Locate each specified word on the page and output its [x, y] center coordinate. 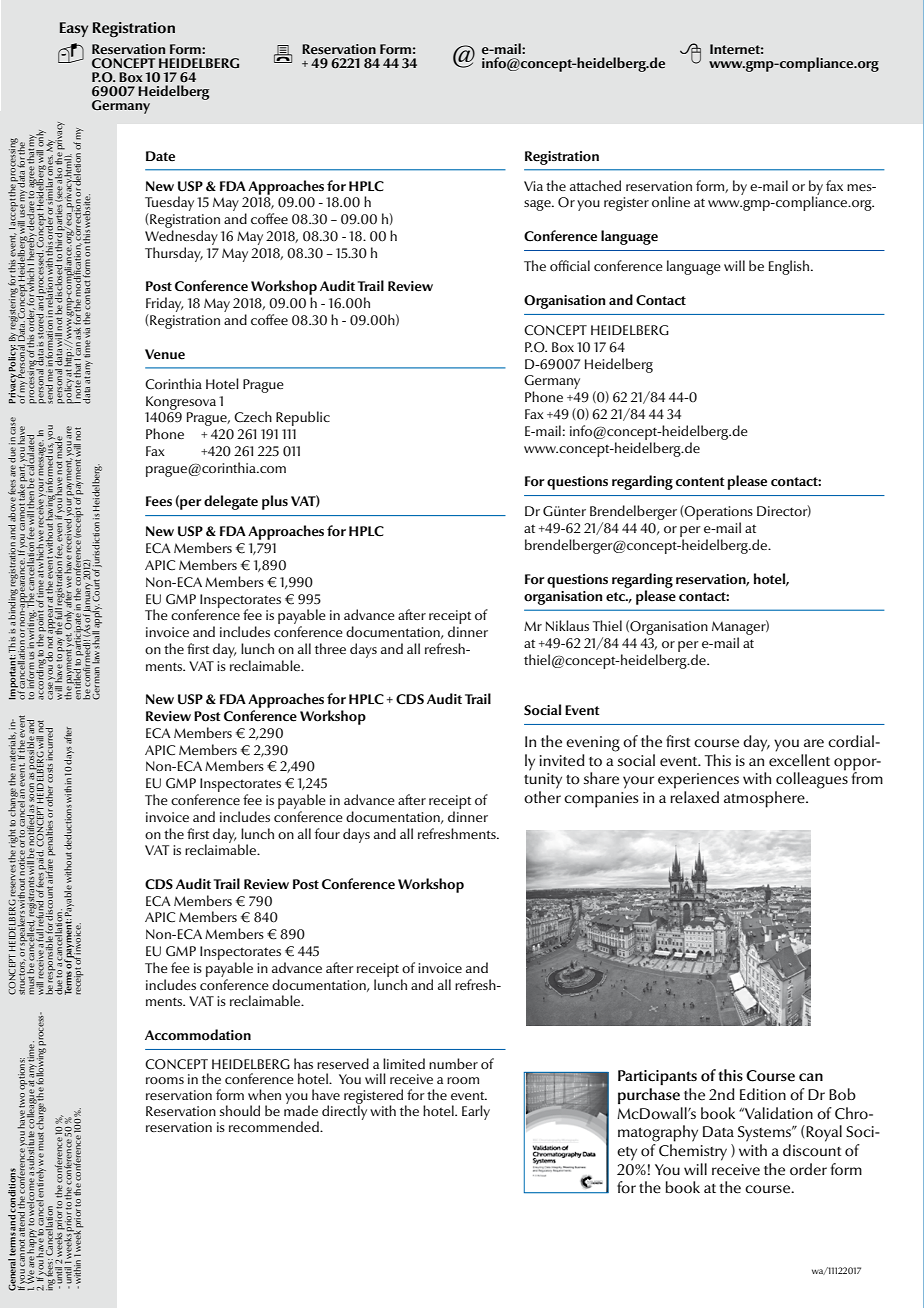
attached [595, 185]
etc [616, 597]
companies [601, 800]
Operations [718, 514]
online [671, 201]
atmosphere [765, 799]
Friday [164, 304]
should [239, 1110]
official [570, 265]
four [327, 833]
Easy [74, 29]
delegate [231, 502]
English [790, 267]
